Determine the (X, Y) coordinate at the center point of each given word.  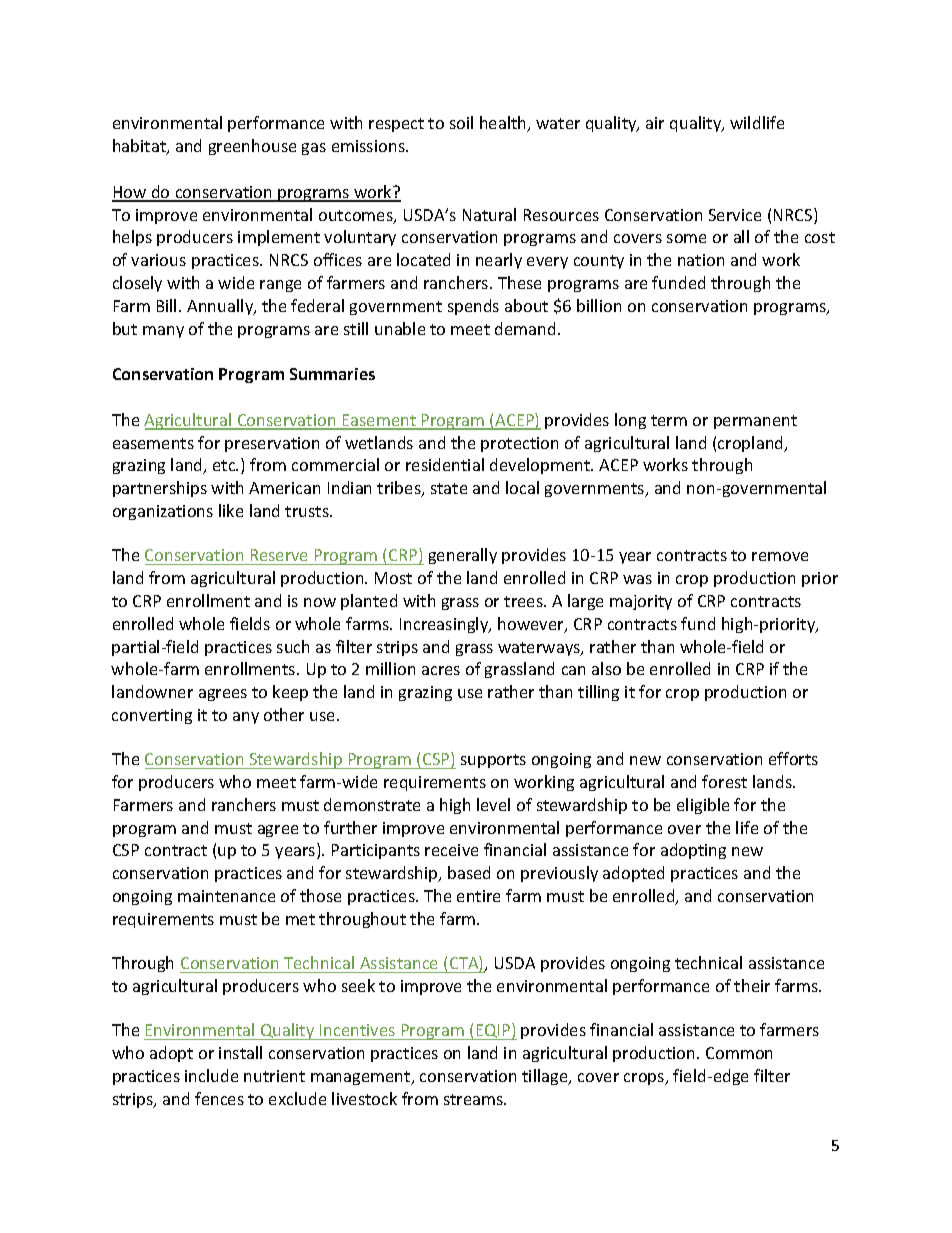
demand (525, 328)
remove (780, 556)
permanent (755, 422)
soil (461, 122)
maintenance (226, 896)
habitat (140, 147)
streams (474, 1099)
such (293, 646)
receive (451, 850)
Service (735, 215)
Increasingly (445, 625)
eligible (703, 806)
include (211, 1075)
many (163, 332)
